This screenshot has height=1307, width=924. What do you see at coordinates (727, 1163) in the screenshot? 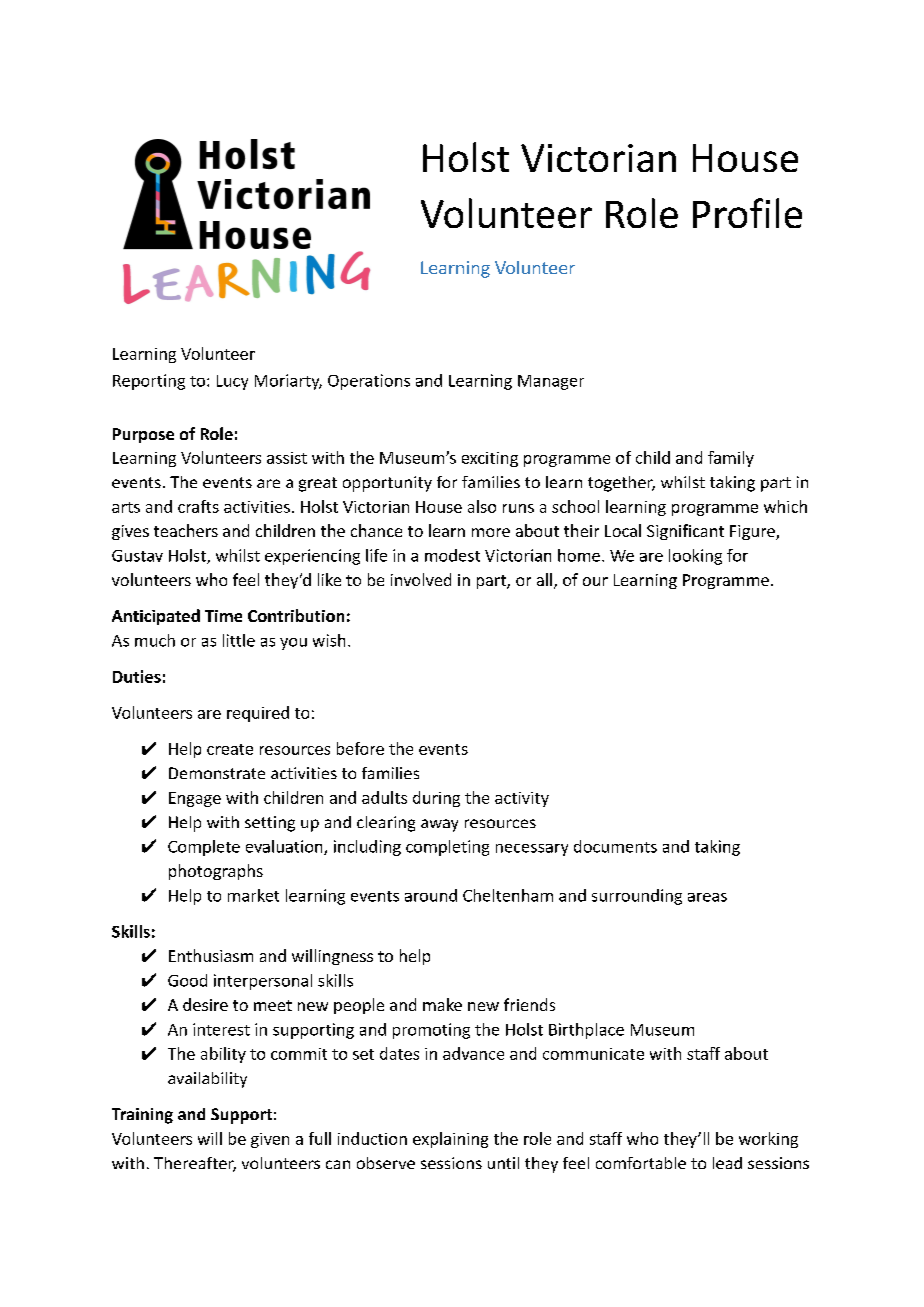
I see `lead` at bounding box center [727, 1163].
